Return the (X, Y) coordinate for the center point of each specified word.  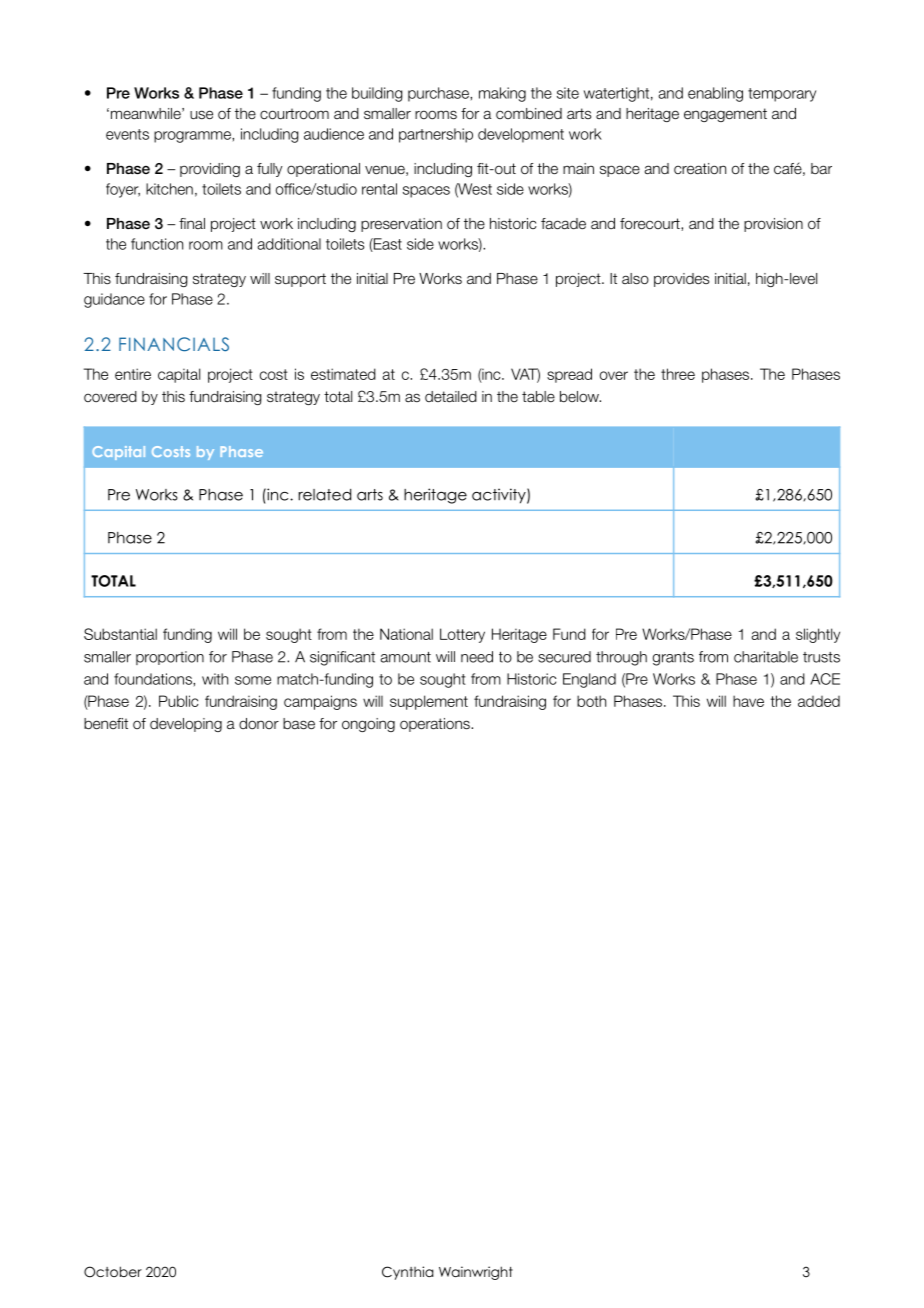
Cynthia (408, 1273)
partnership (436, 135)
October (113, 1272)
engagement (725, 115)
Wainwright (476, 1273)
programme (193, 137)
